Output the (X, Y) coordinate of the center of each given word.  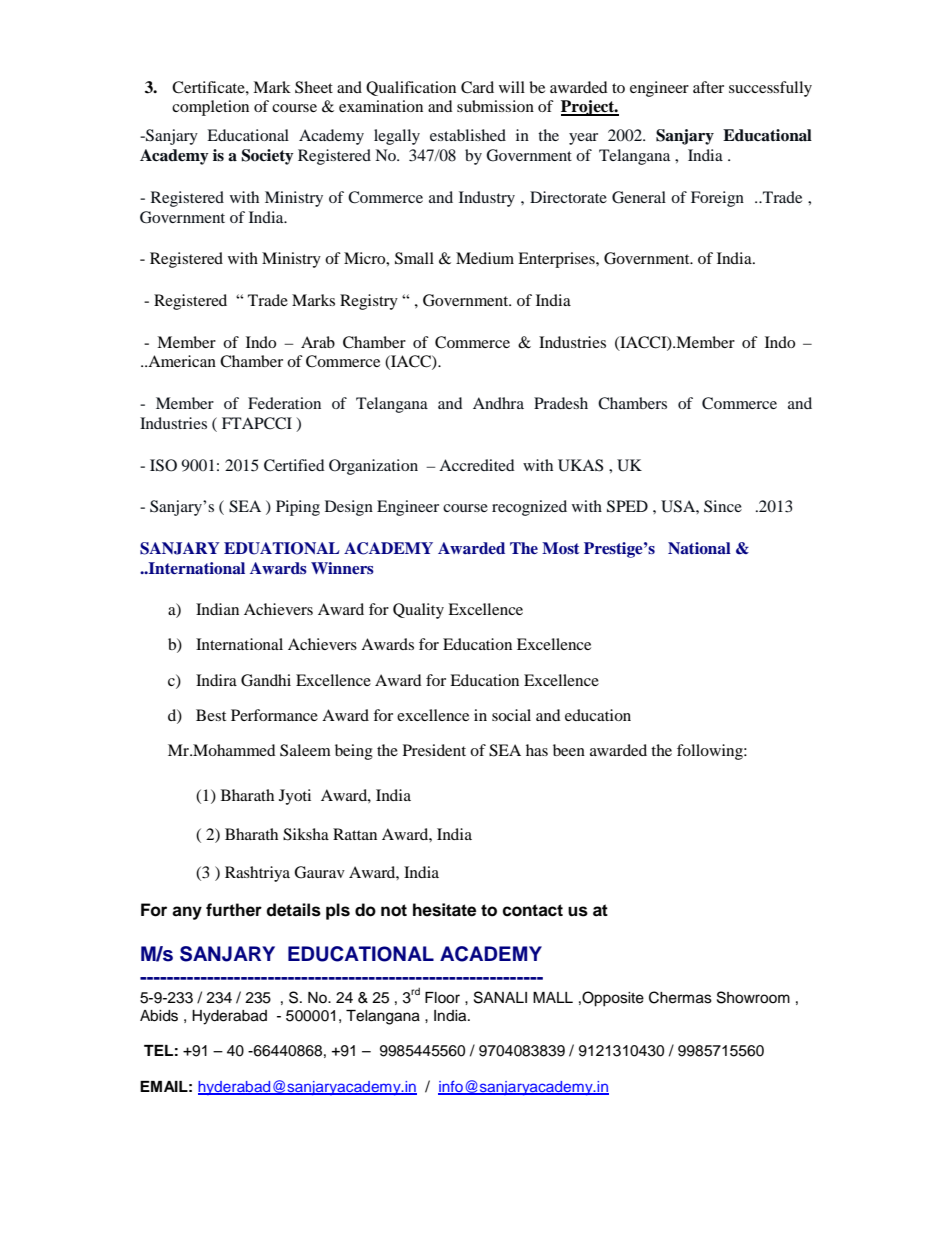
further (234, 910)
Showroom (753, 997)
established (468, 135)
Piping (298, 508)
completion (210, 108)
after (708, 87)
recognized (529, 508)
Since (723, 506)
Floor (442, 998)
